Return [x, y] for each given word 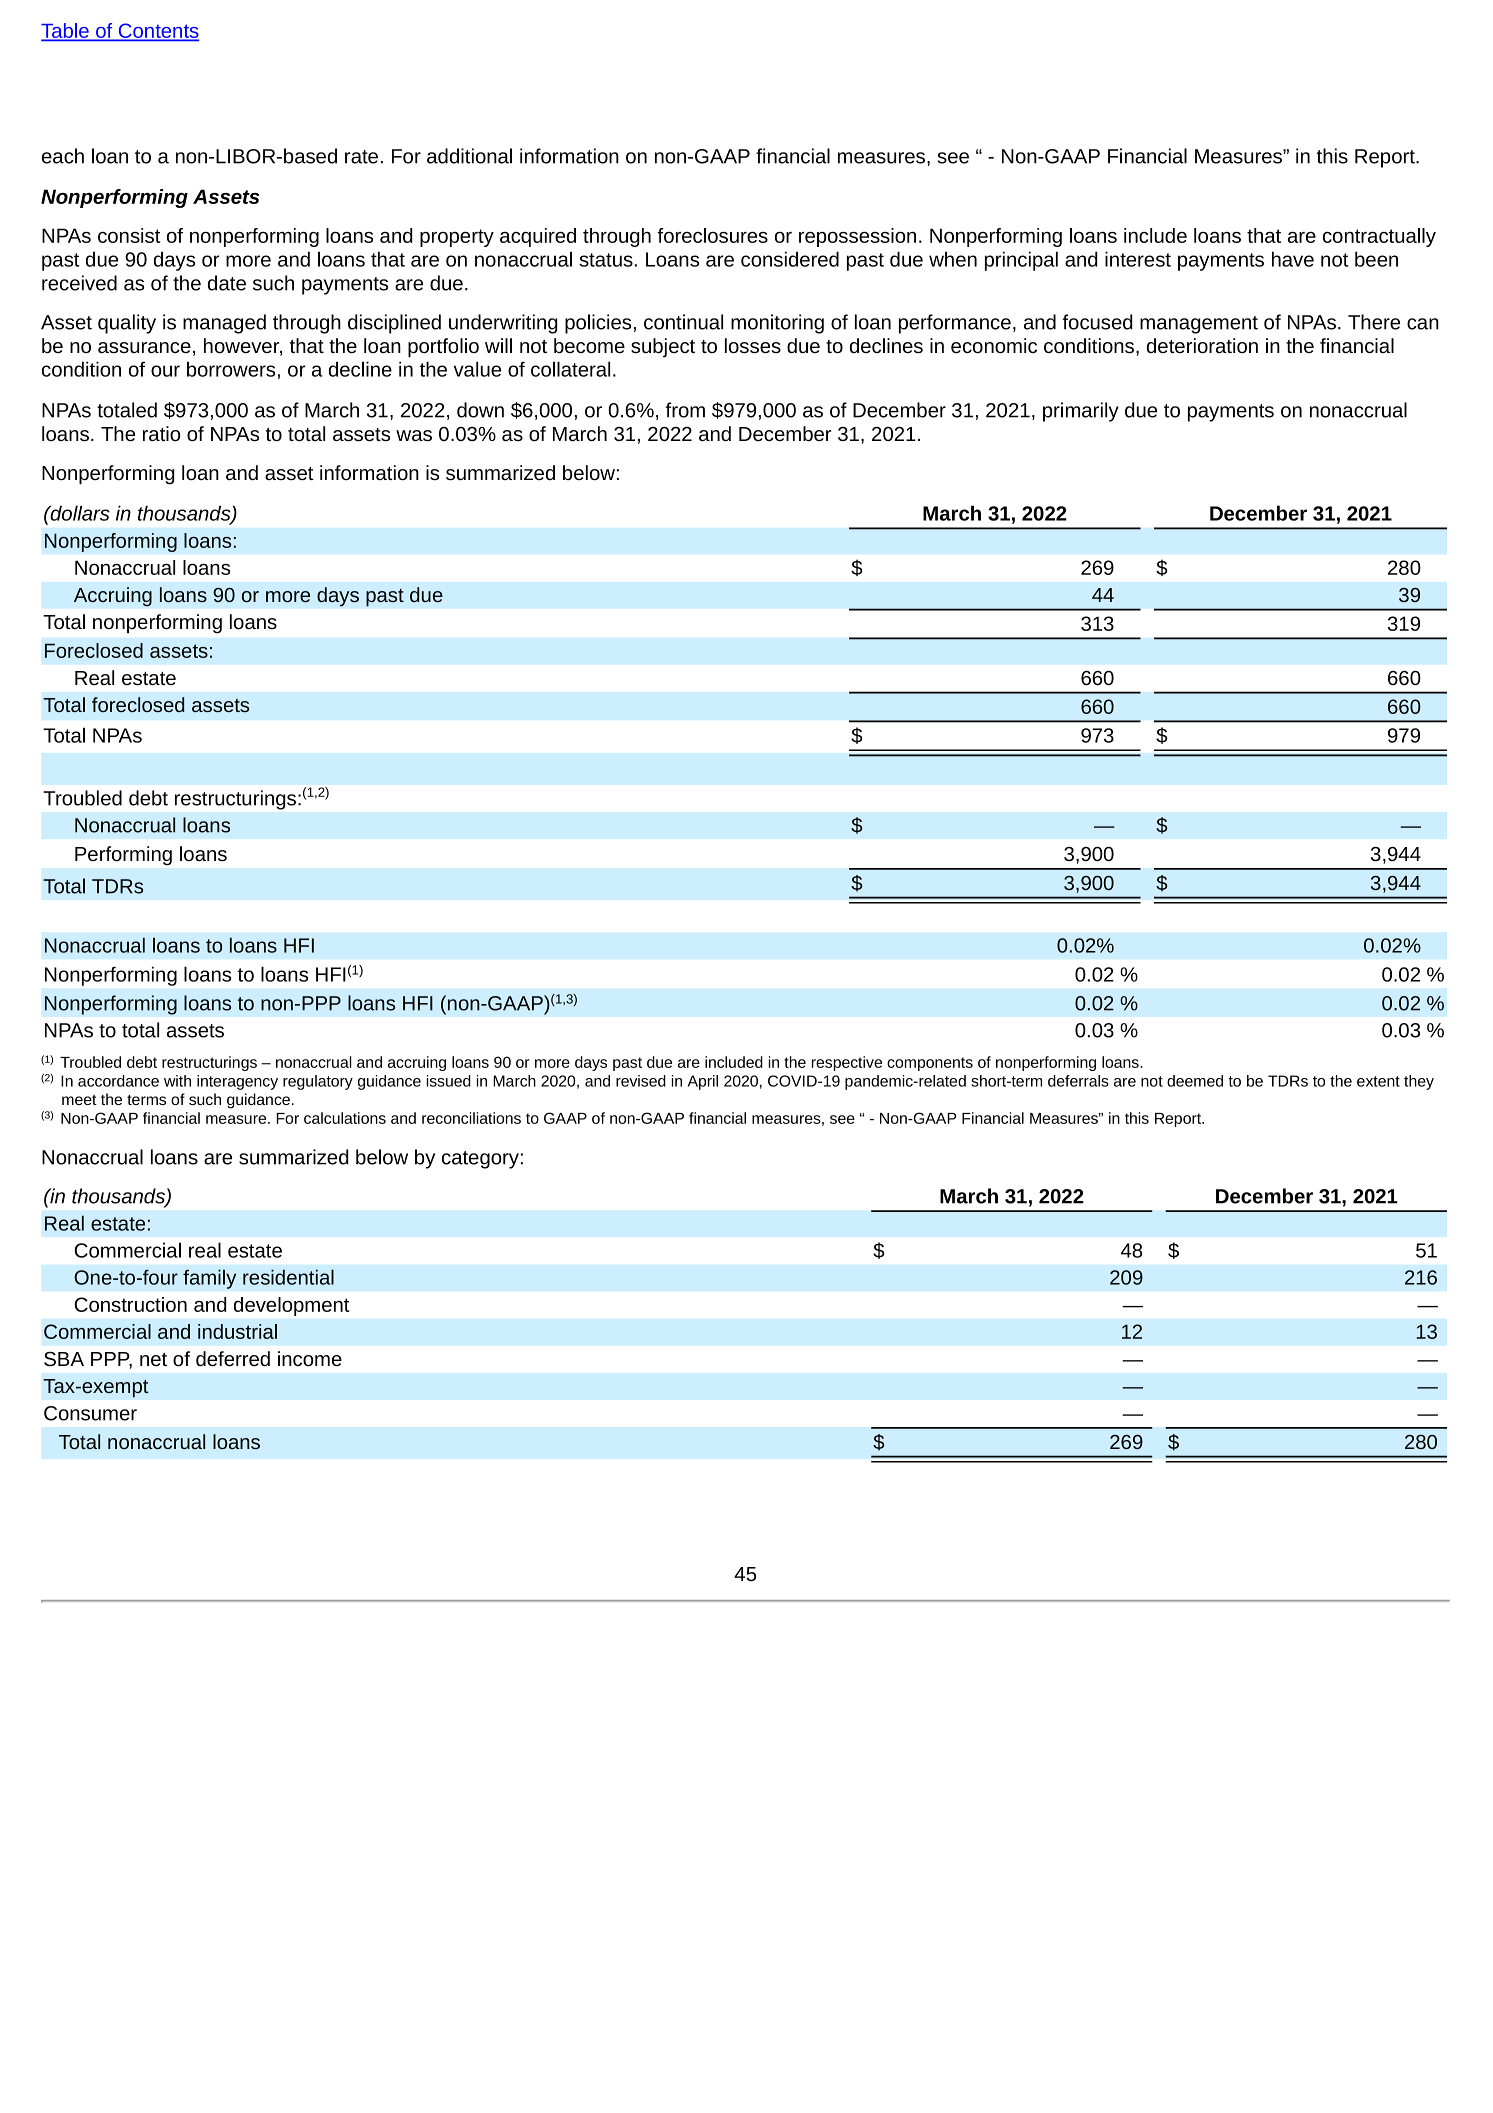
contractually [1379, 237]
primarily [1081, 412]
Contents [157, 32]
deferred [233, 1359]
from [685, 410]
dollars [79, 513]
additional [469, 156]
